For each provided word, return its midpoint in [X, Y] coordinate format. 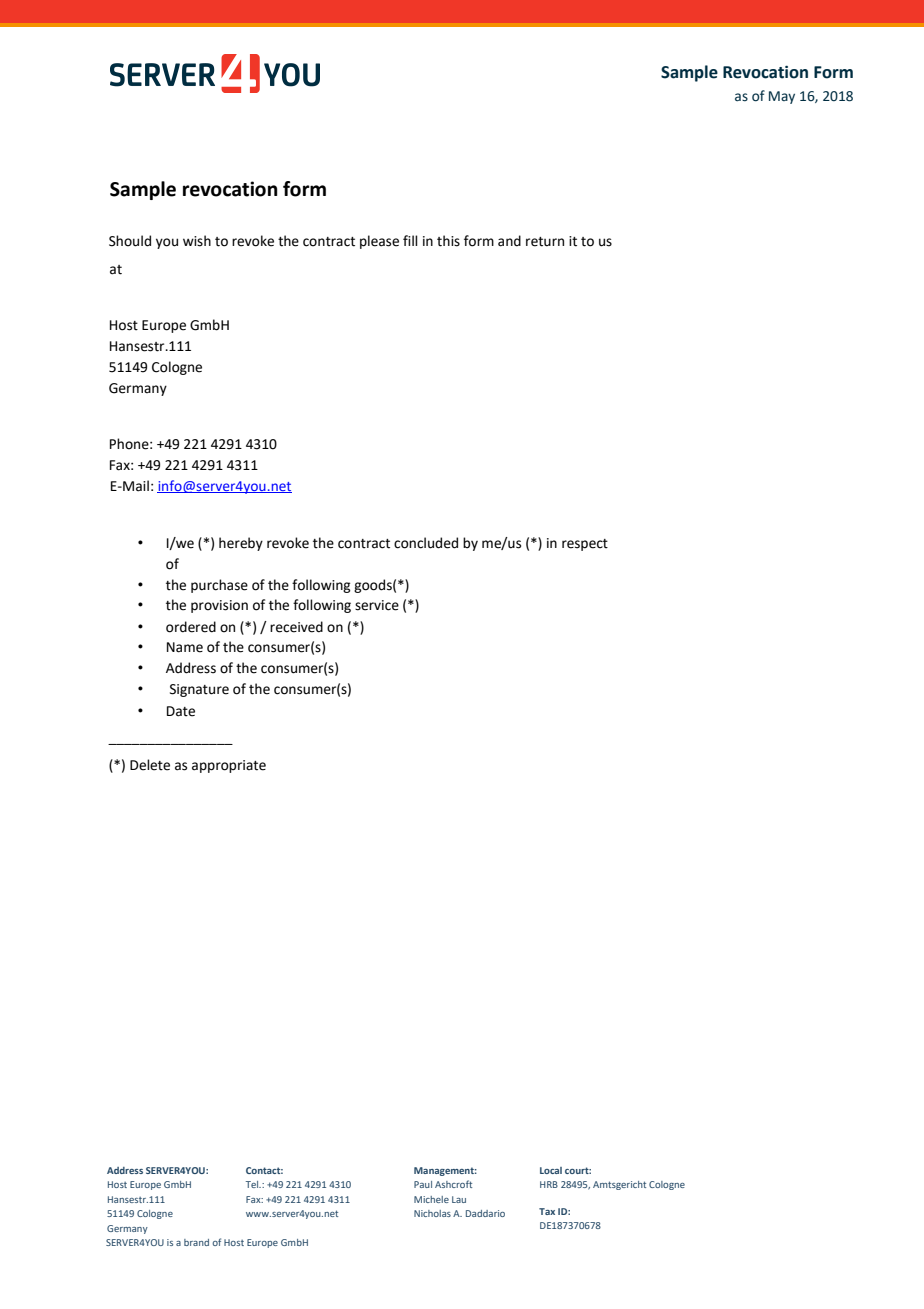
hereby [241, 544]
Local [551, 1170]
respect [585, 545]
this [448, 241]
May [782, 97]
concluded [426, 543]
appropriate [229, 766]
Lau [459, 1199]
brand [196, 1242]
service [377, 605]
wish [197, 241]
